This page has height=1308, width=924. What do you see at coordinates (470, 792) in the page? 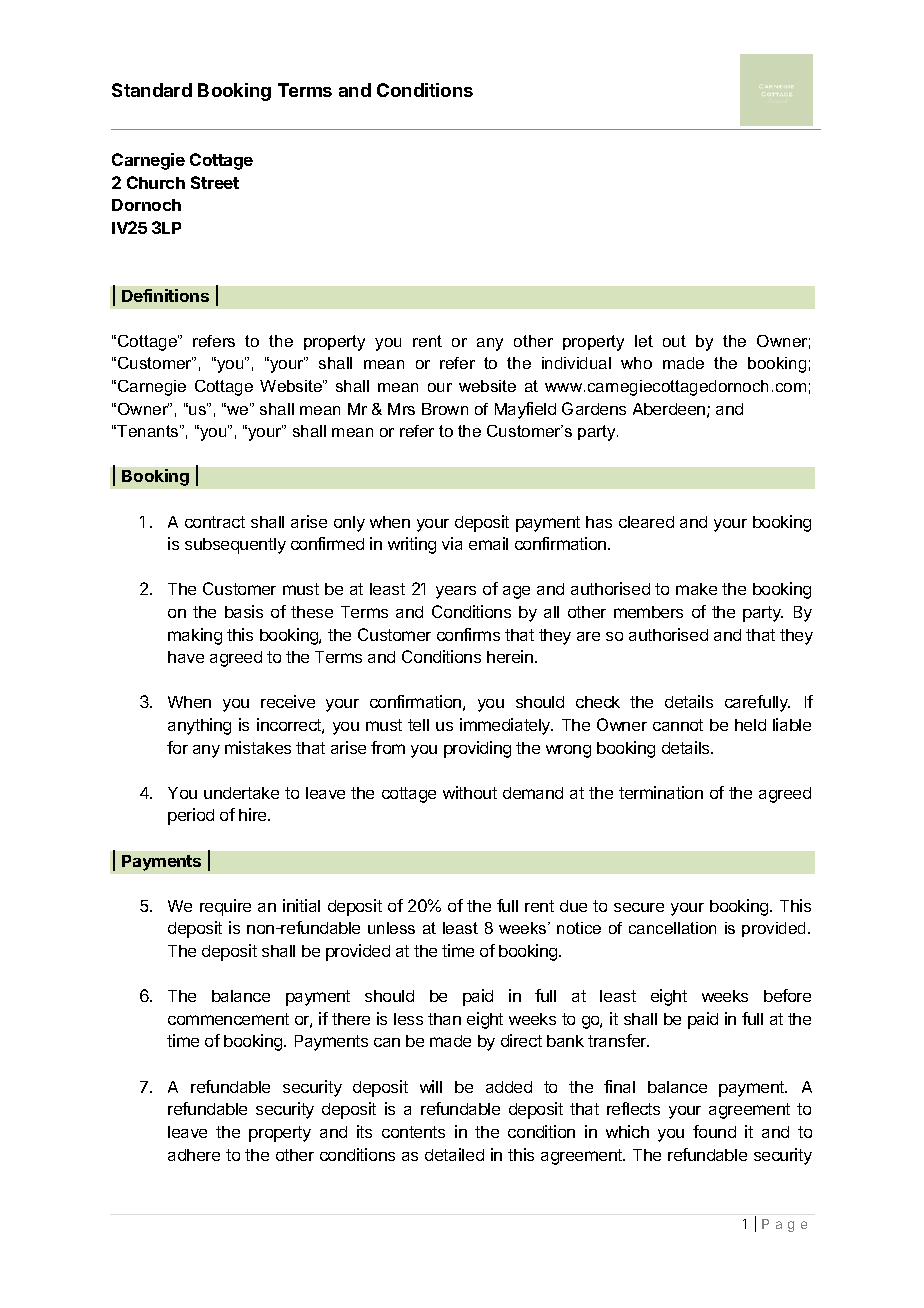
I see `without` at bounding box center [470, 792].
